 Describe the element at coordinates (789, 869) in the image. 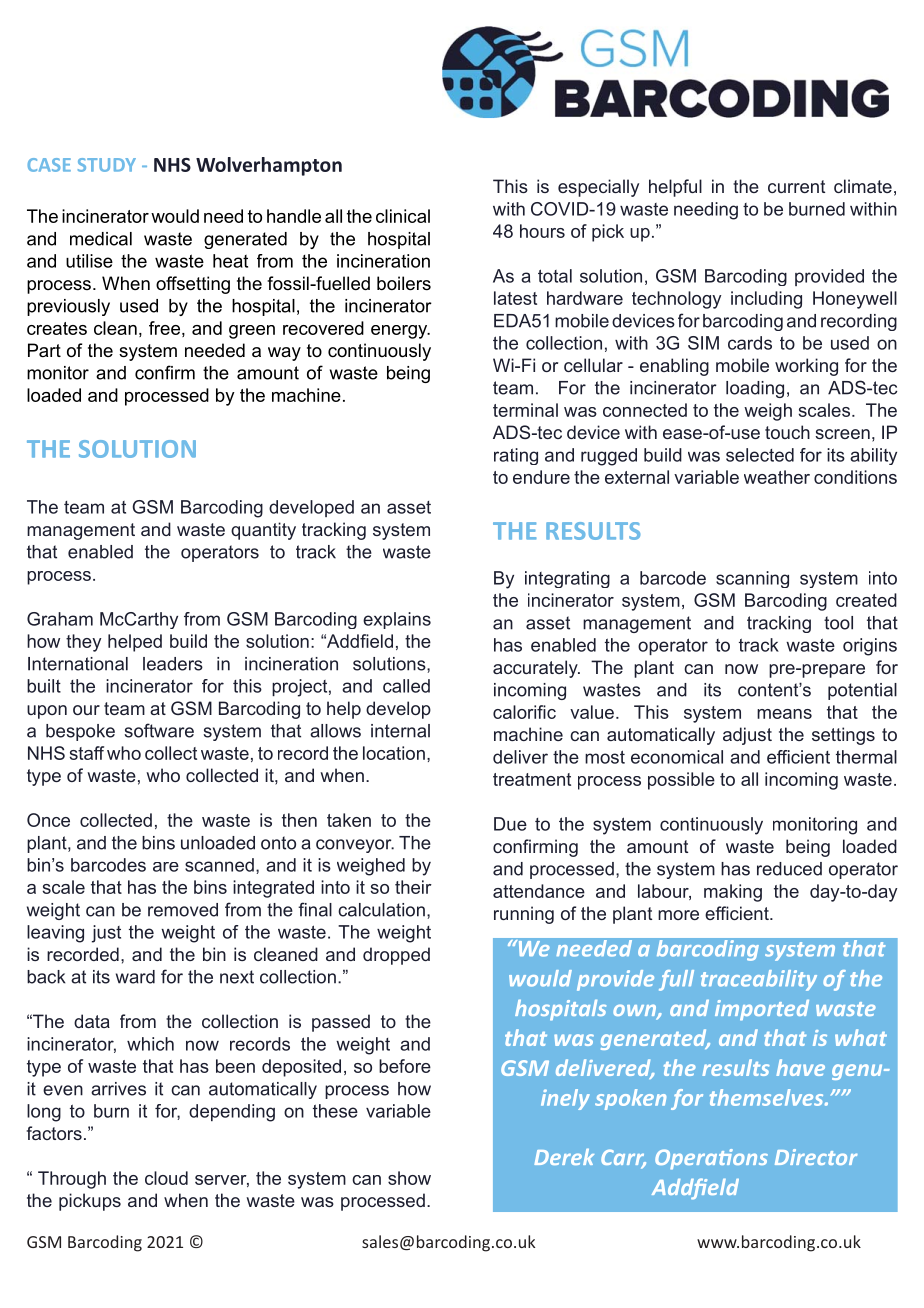

I see `reduced` at that location.
